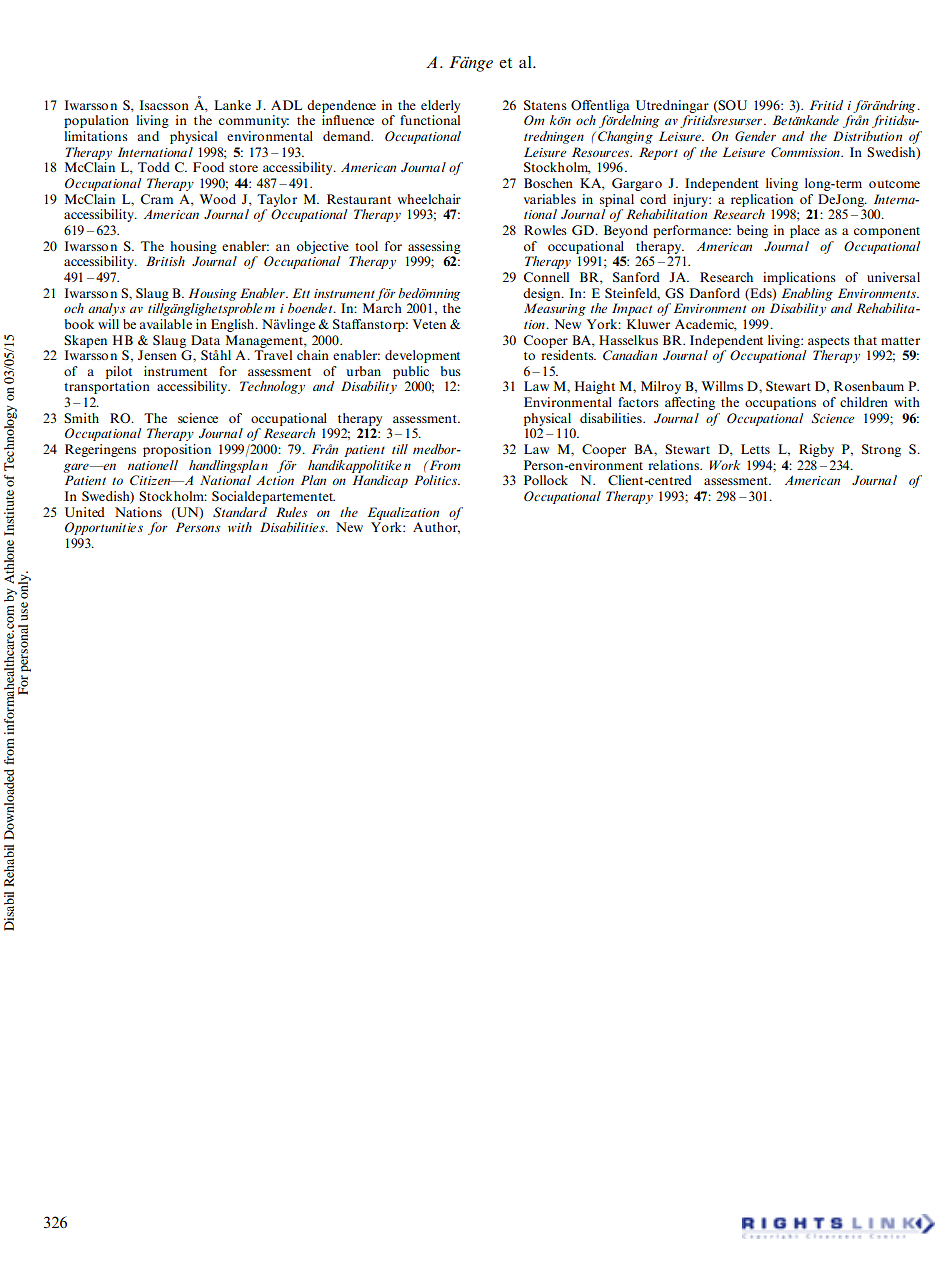 Image resolution: width=952 pixels, height=1265 pixels. I want to click on Standard, so click(240, 512).
